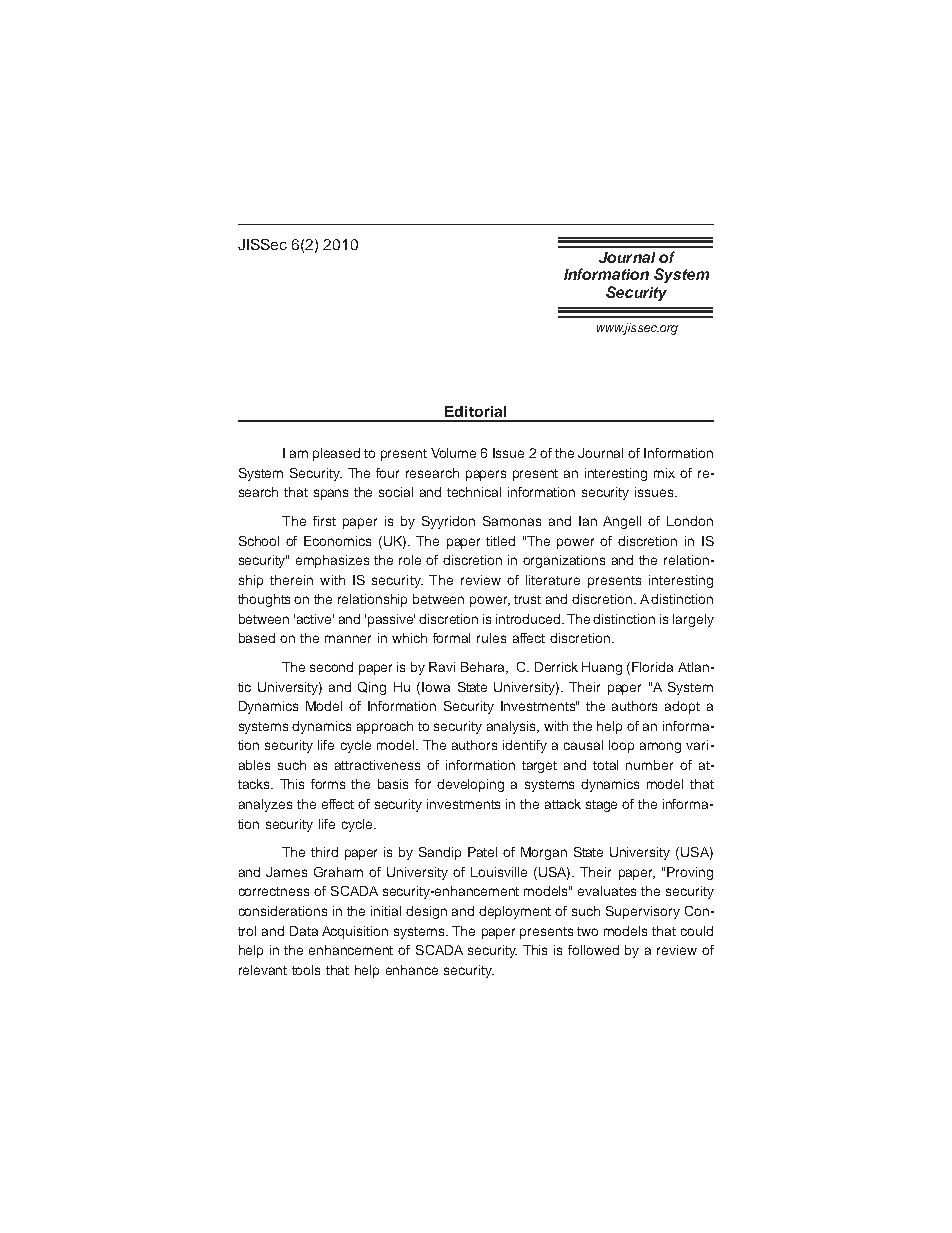  Describe the element at coordinates (336, 454) in the screenshot. I see `pleased` at that location.
